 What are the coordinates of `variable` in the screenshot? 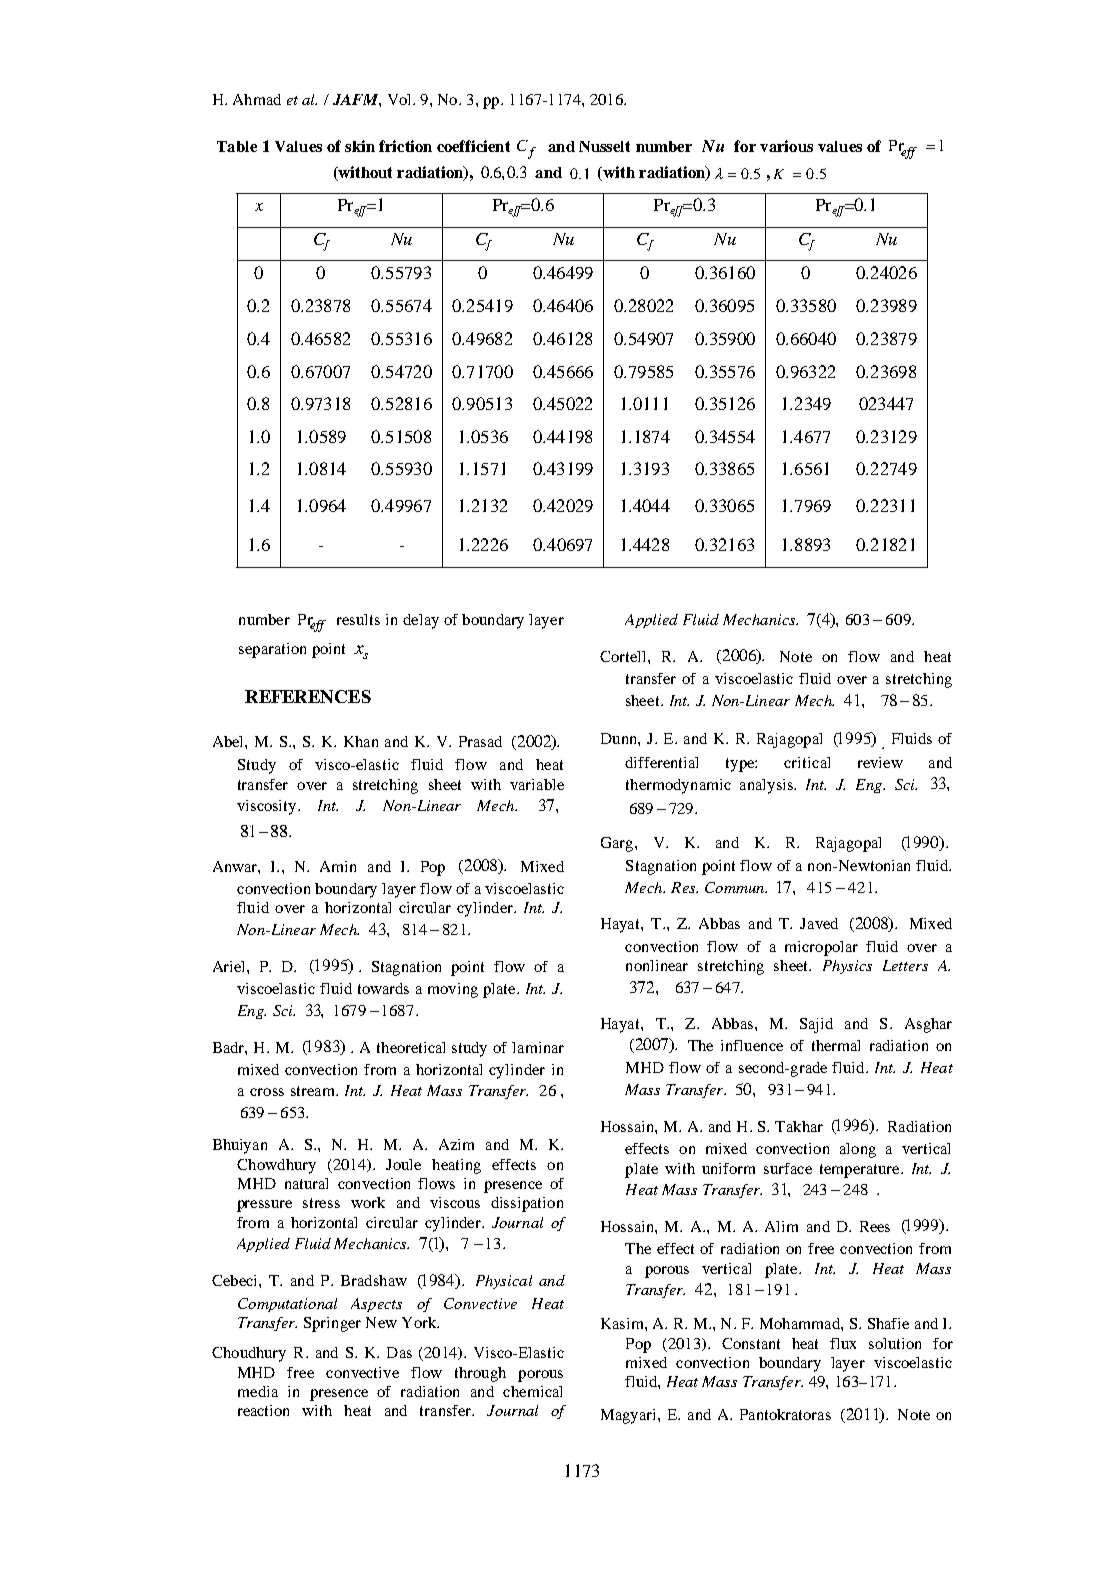 It's located at (537, 784).
